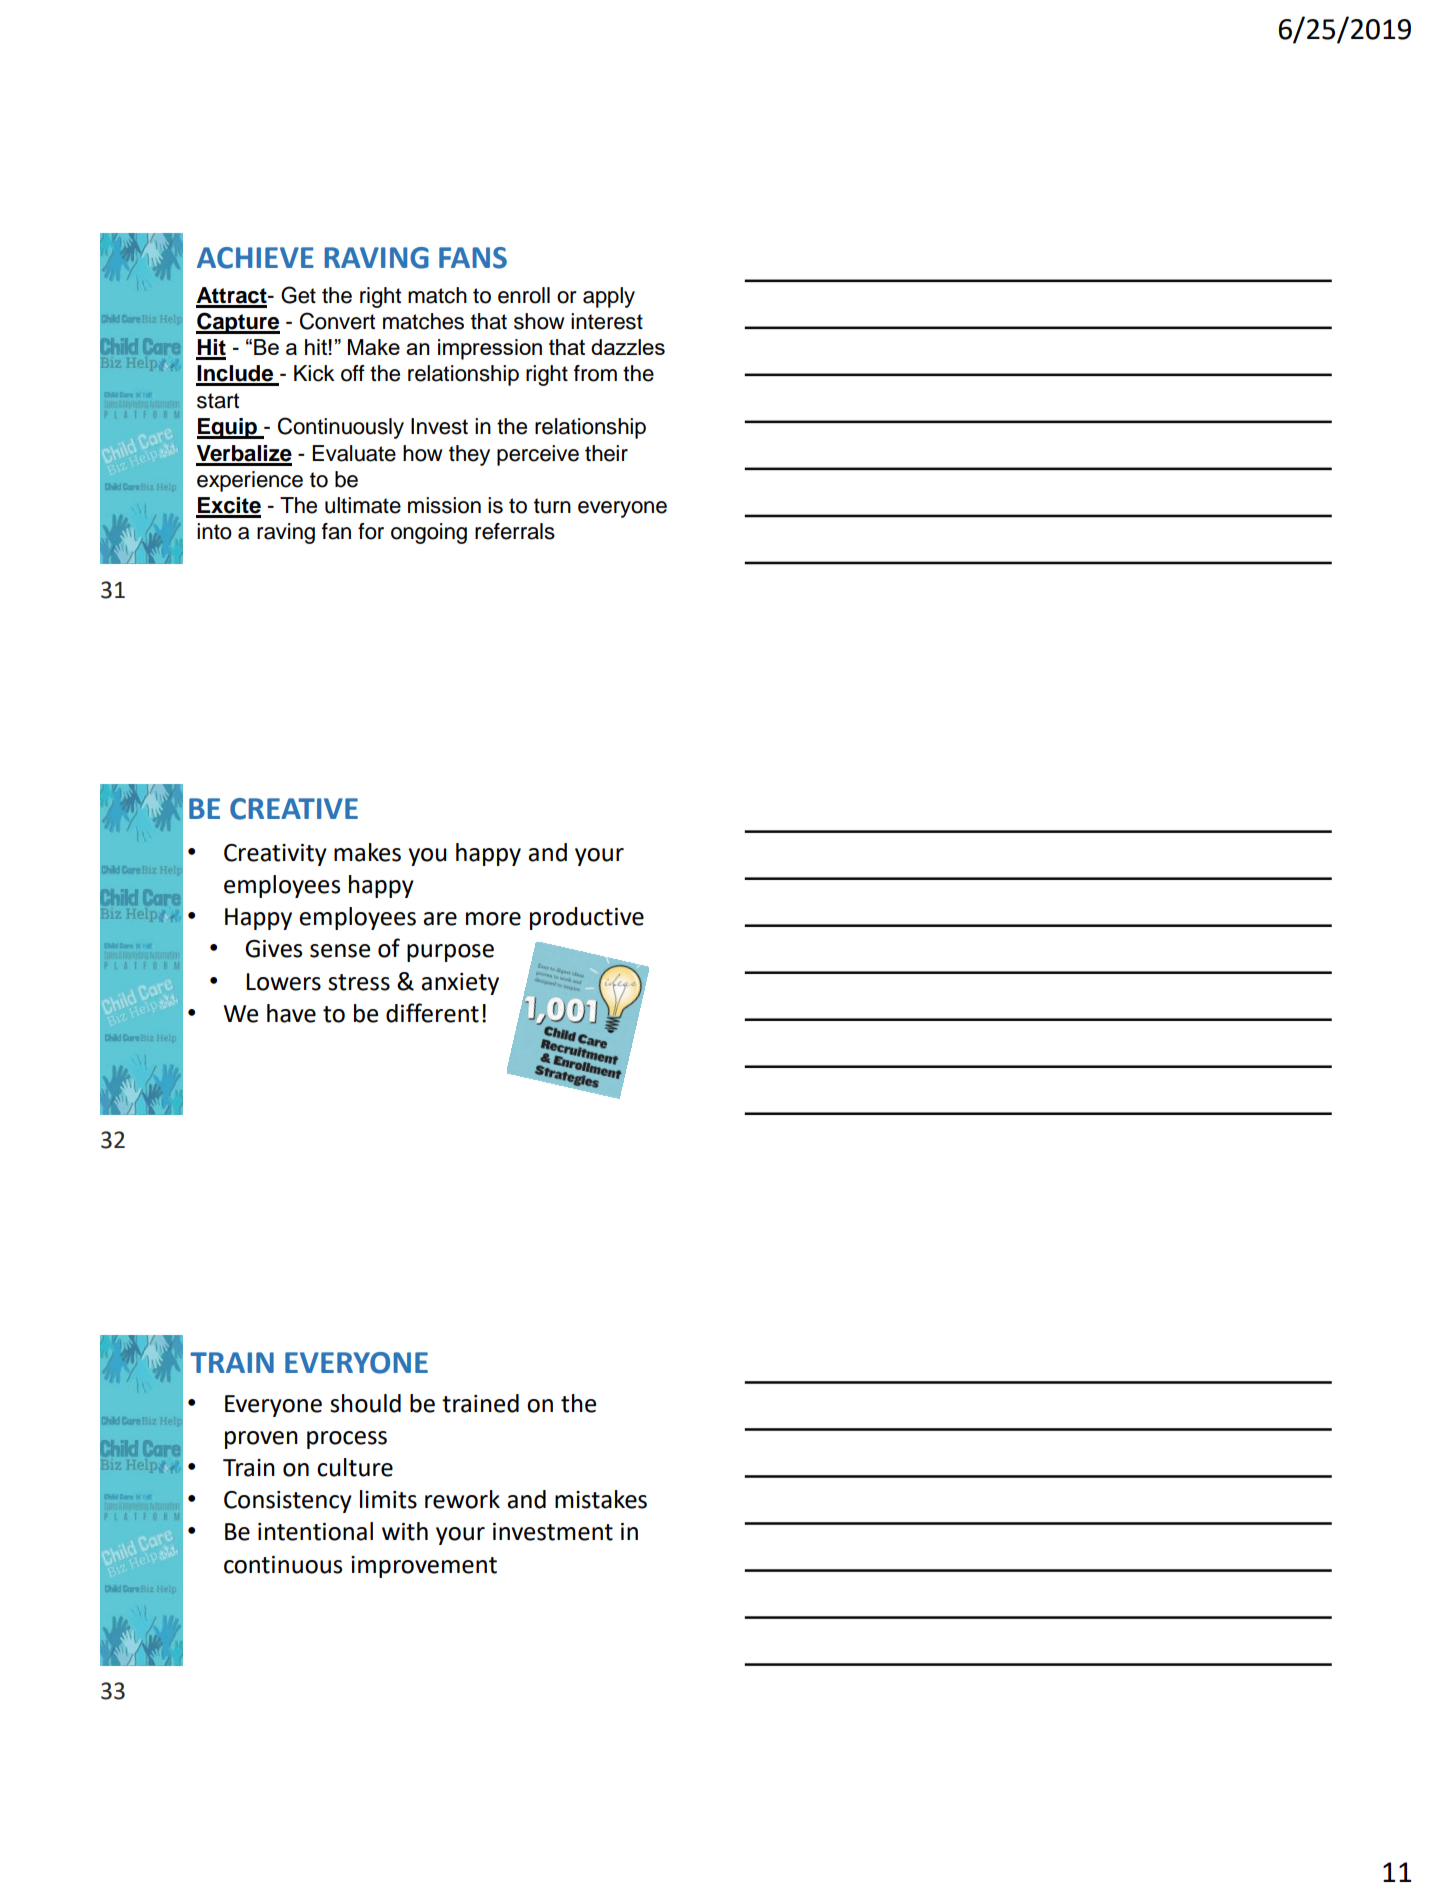 Image resolution: width=1432 pixels, height=1899 pixels. I want to click on with, so click(405, 1531).
